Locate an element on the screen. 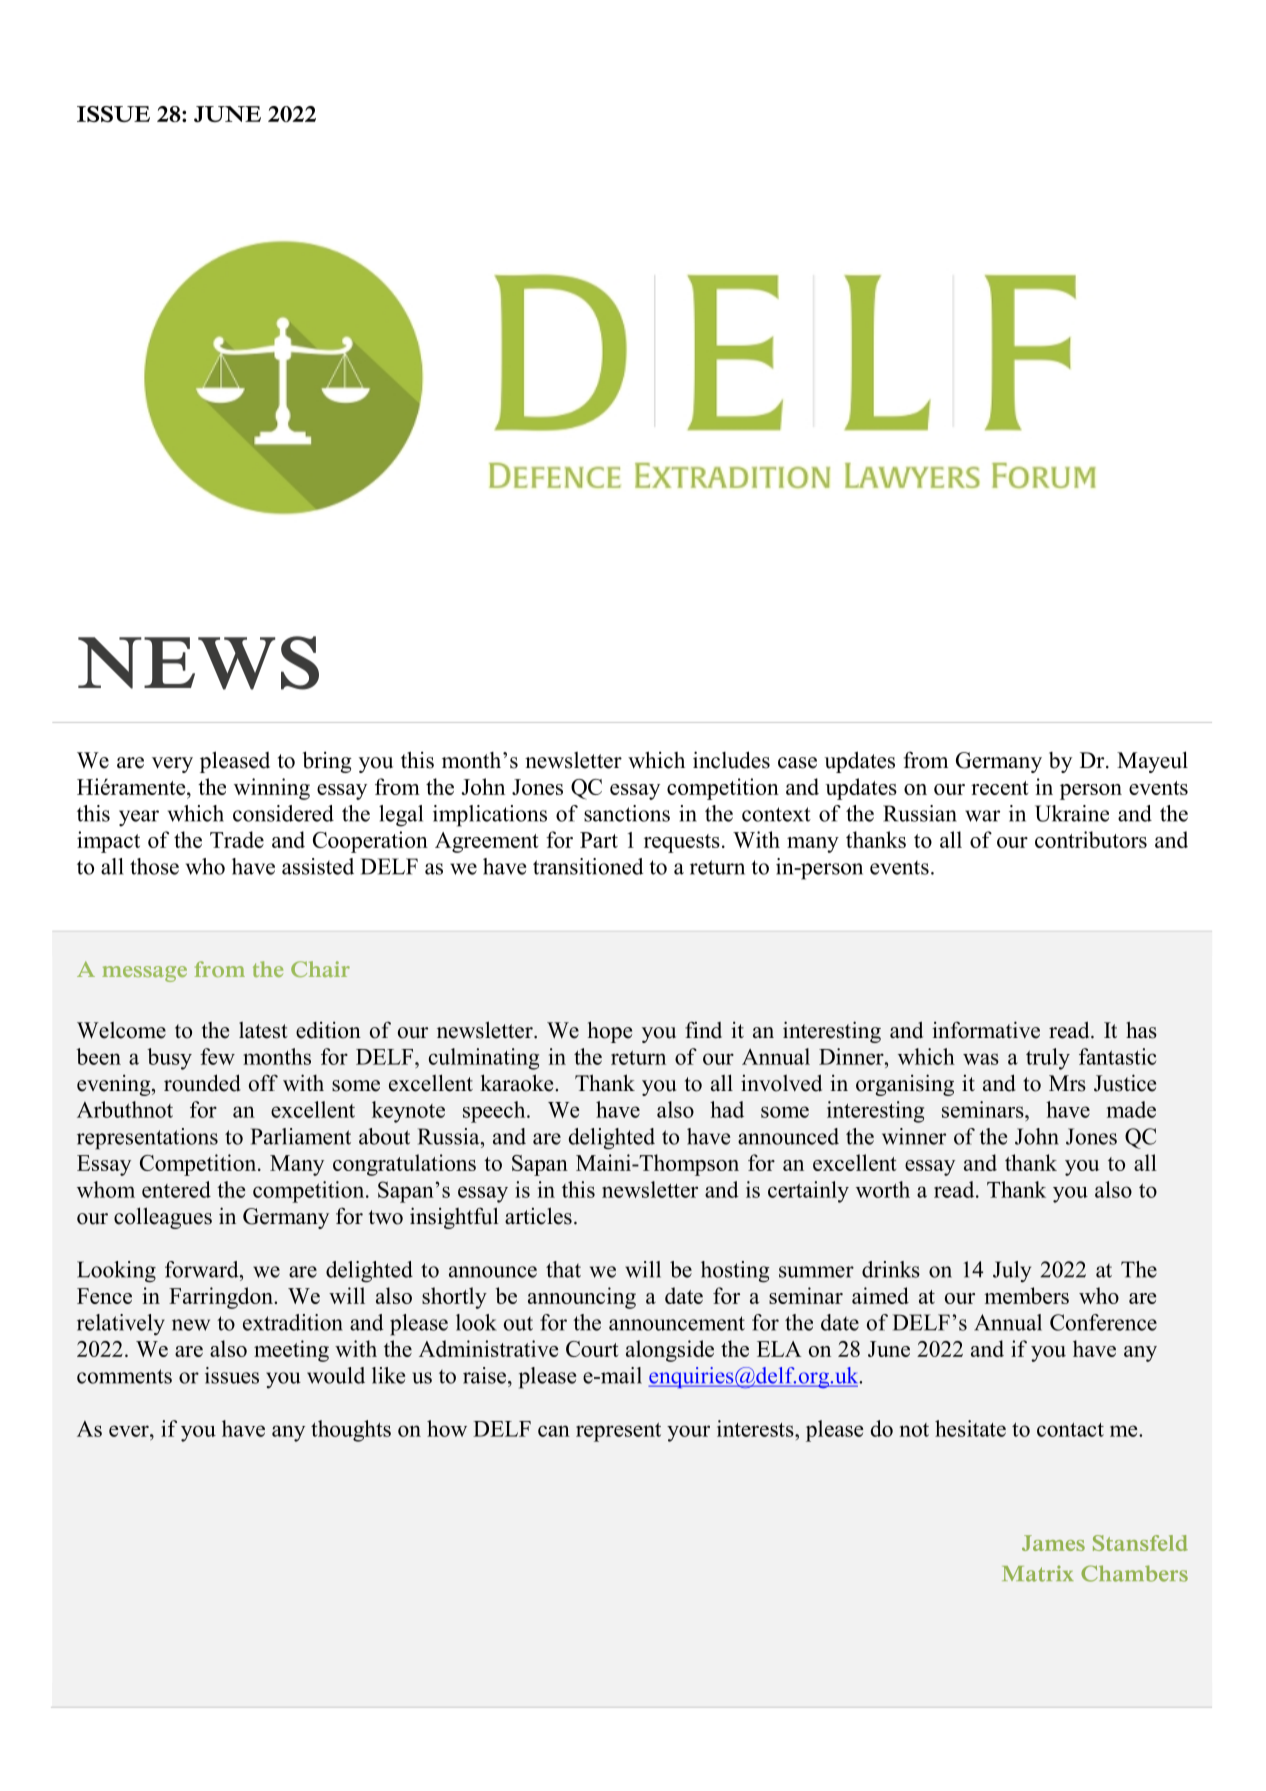 The height and width of the screenshot is (1791, 1266). informative is located at coordinates (986, 1030).
